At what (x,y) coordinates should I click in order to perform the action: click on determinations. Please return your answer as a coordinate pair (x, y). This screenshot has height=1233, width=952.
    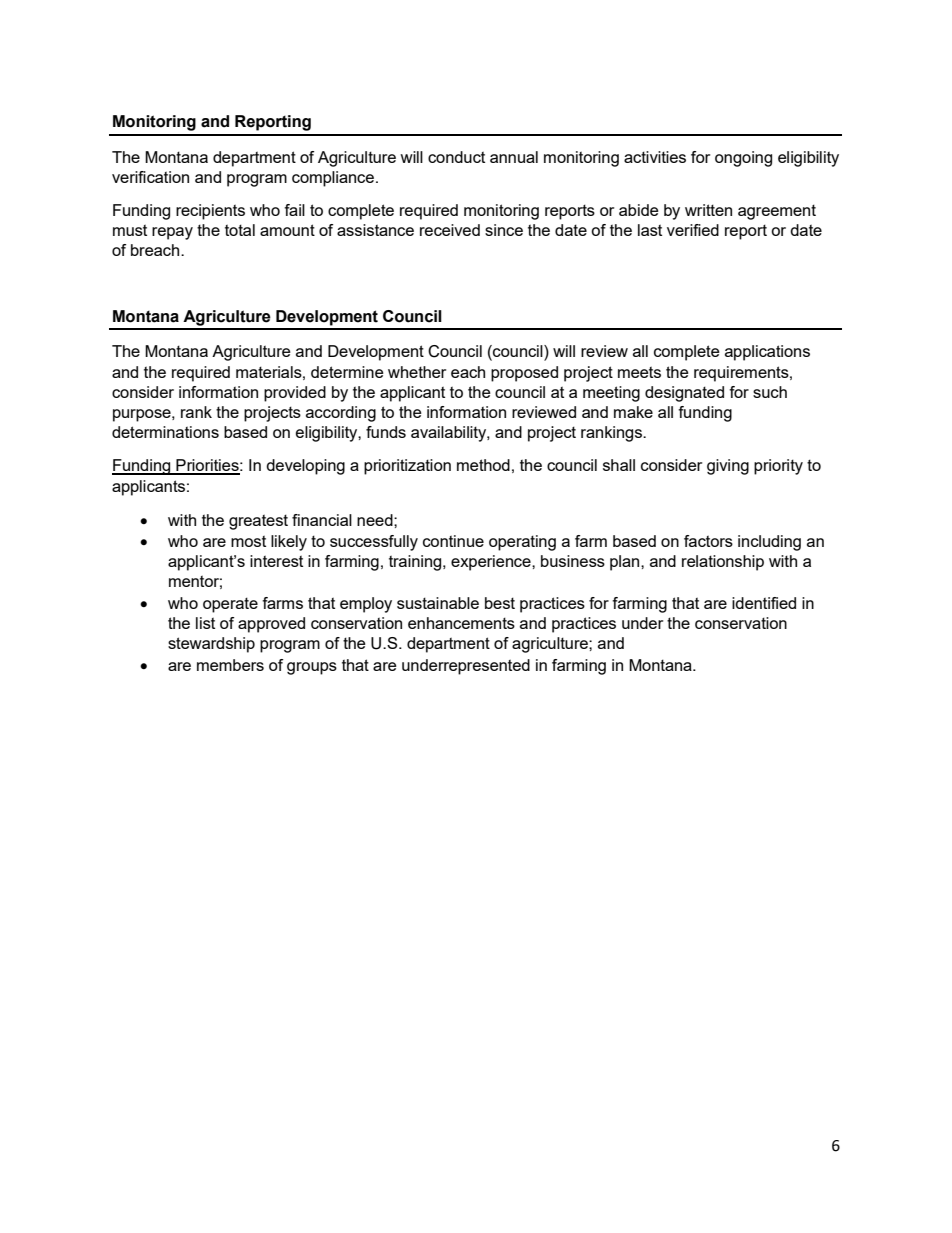
    Looking at the image, I should click on (165, 432).
